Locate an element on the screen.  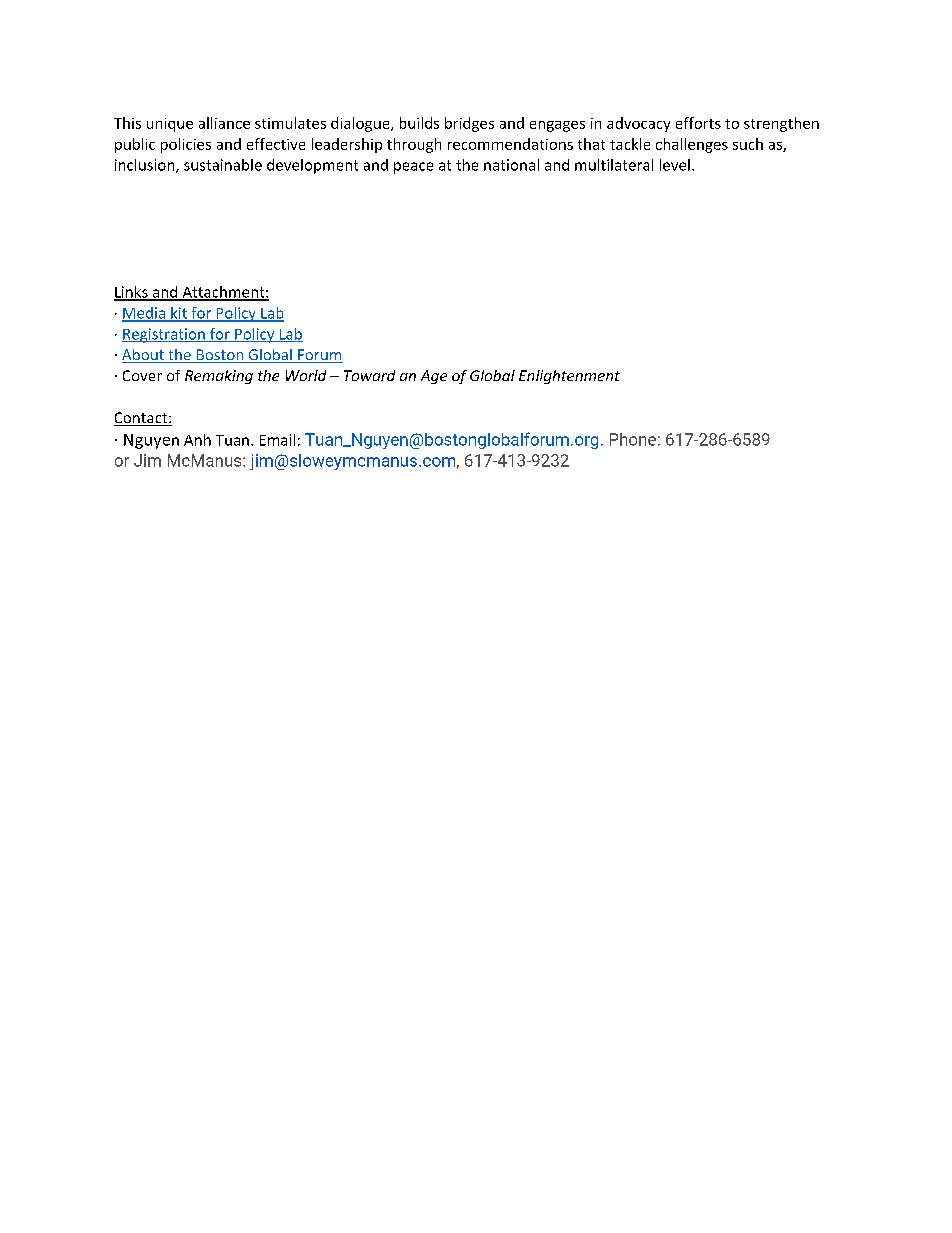
Enlightenment is located at coordinates (569, 377).
